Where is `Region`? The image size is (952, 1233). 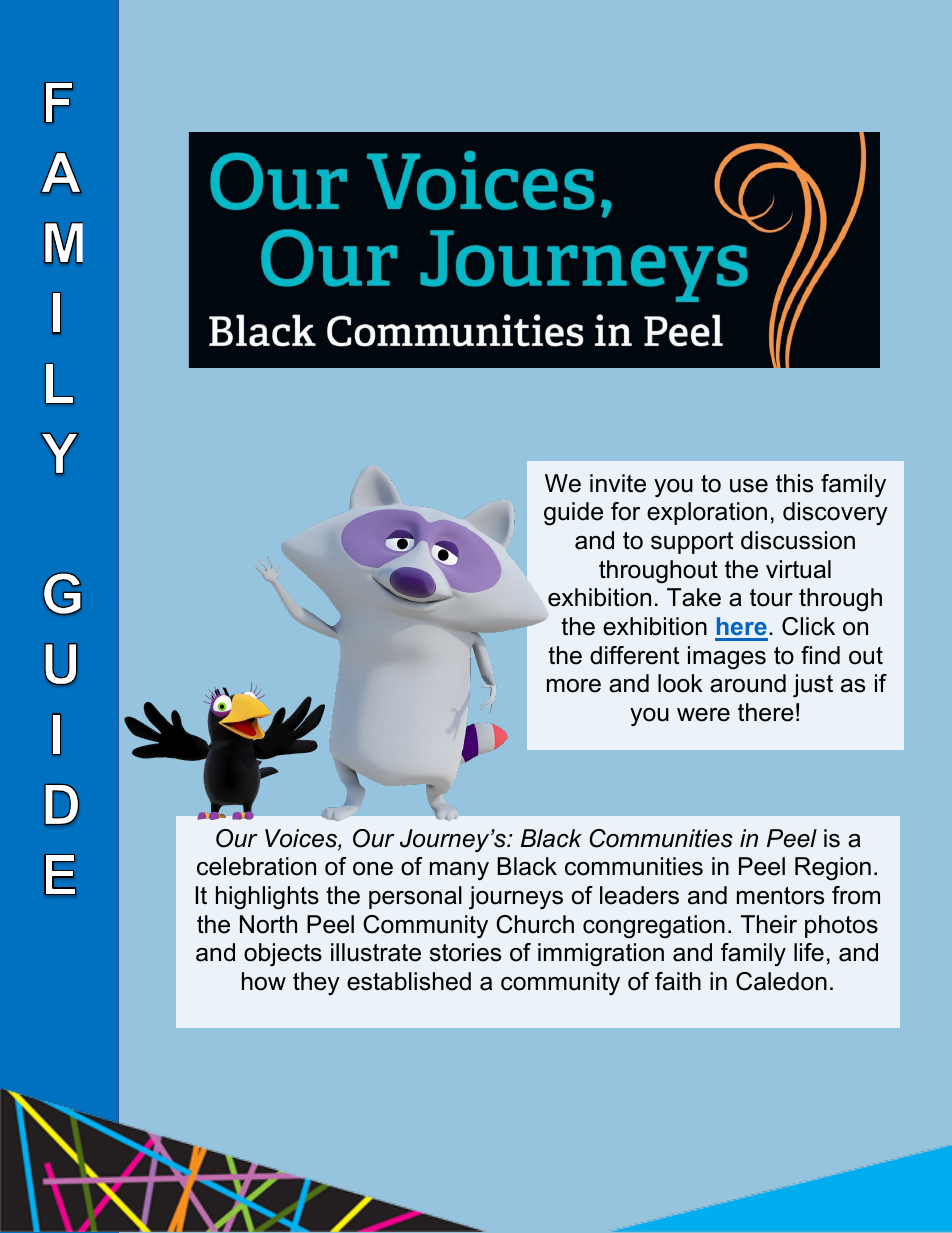 Region is located at coordinates (833, 869).
